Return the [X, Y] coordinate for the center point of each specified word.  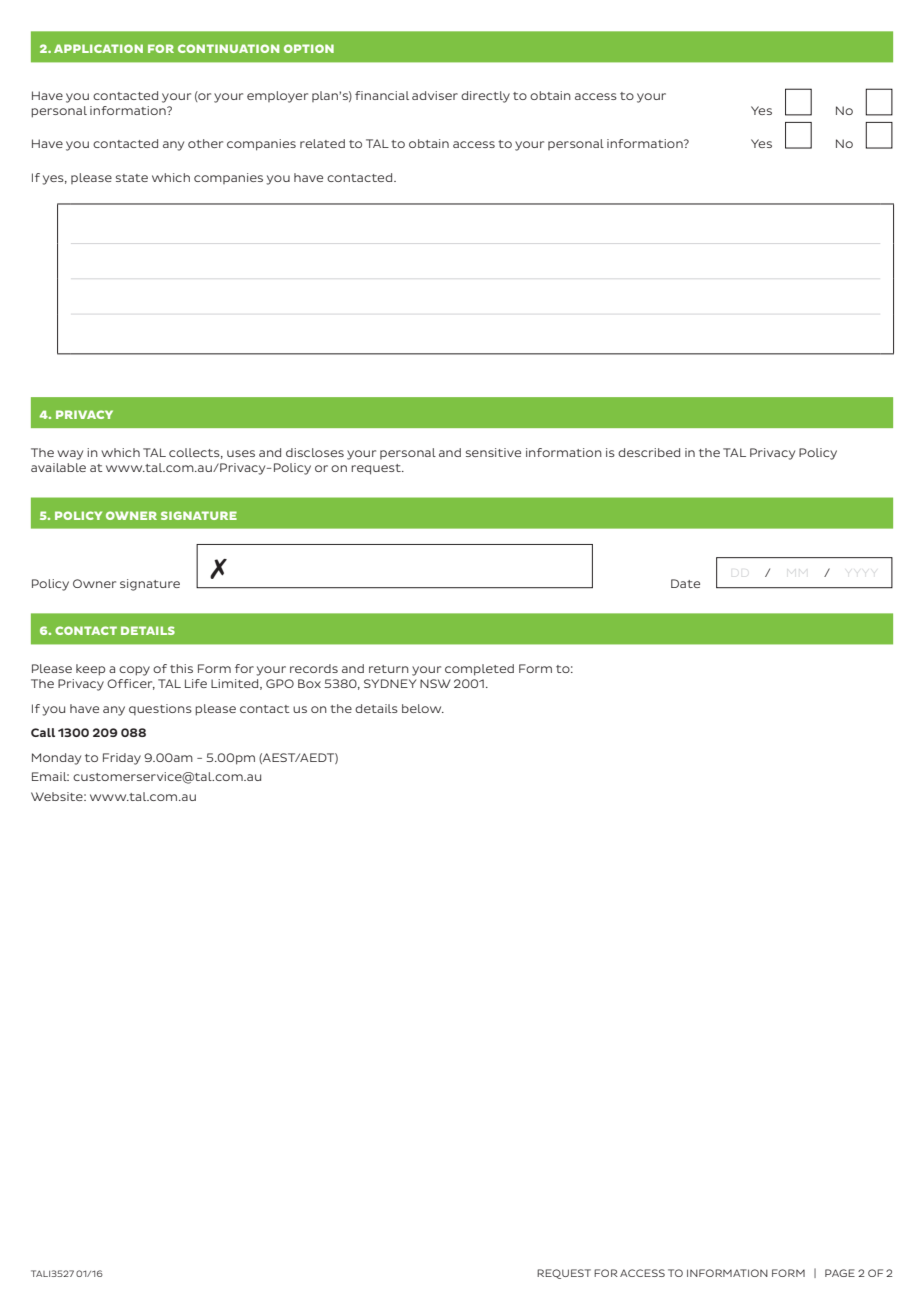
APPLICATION [98, 48]
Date [685, 583]
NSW [435, 683]
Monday [56, 759]
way [70, 455]
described [649, 452]
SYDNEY [390, 683]
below [423, 708]
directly [485, 97]
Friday [122, 759]
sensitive [493, 452]
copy [134, 671]
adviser [435, 95]
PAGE [840, 1273]
